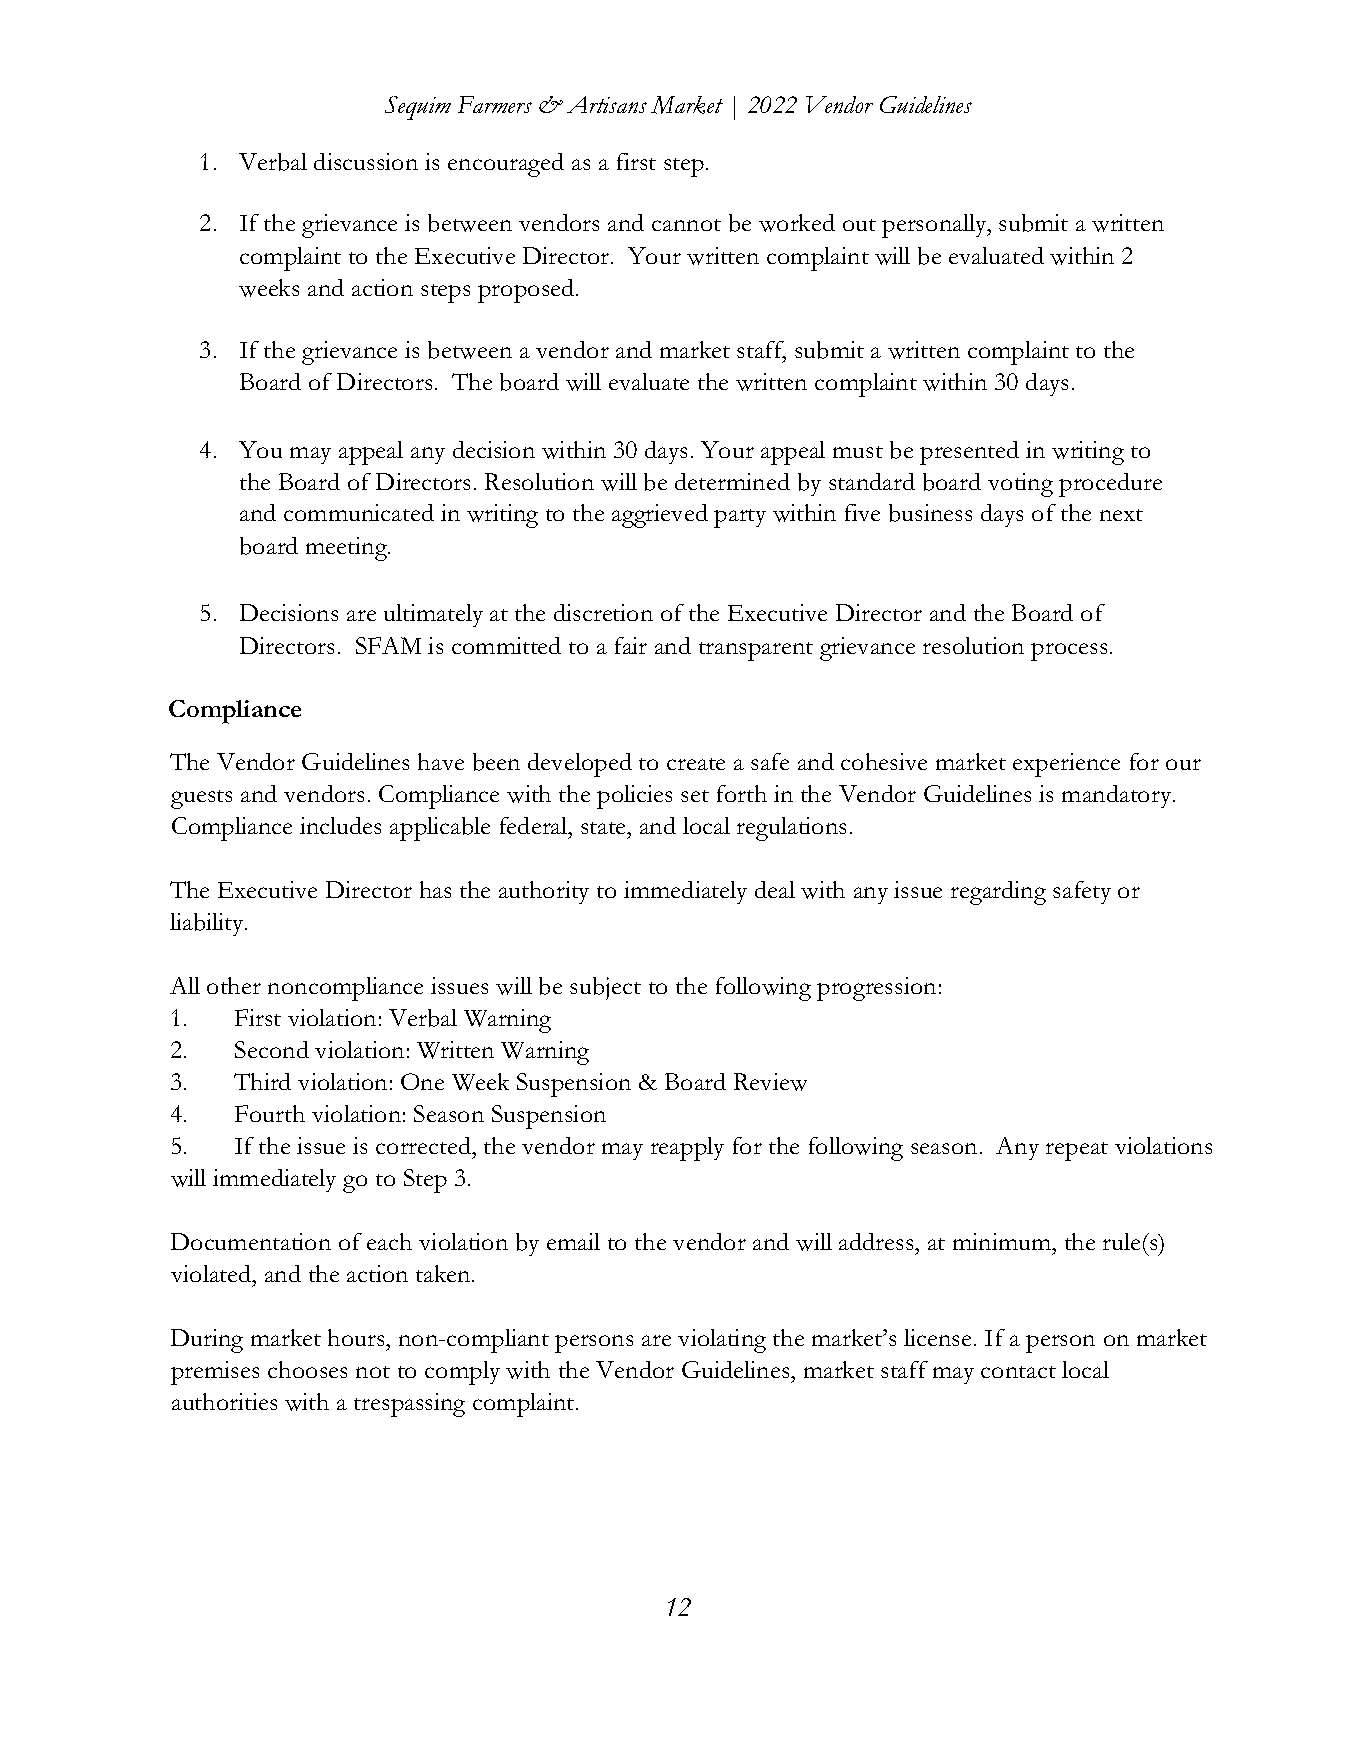  What do you see at coordinates (696, 764) in the screenshot?
I see `create` at bounding box center [696, 764].
